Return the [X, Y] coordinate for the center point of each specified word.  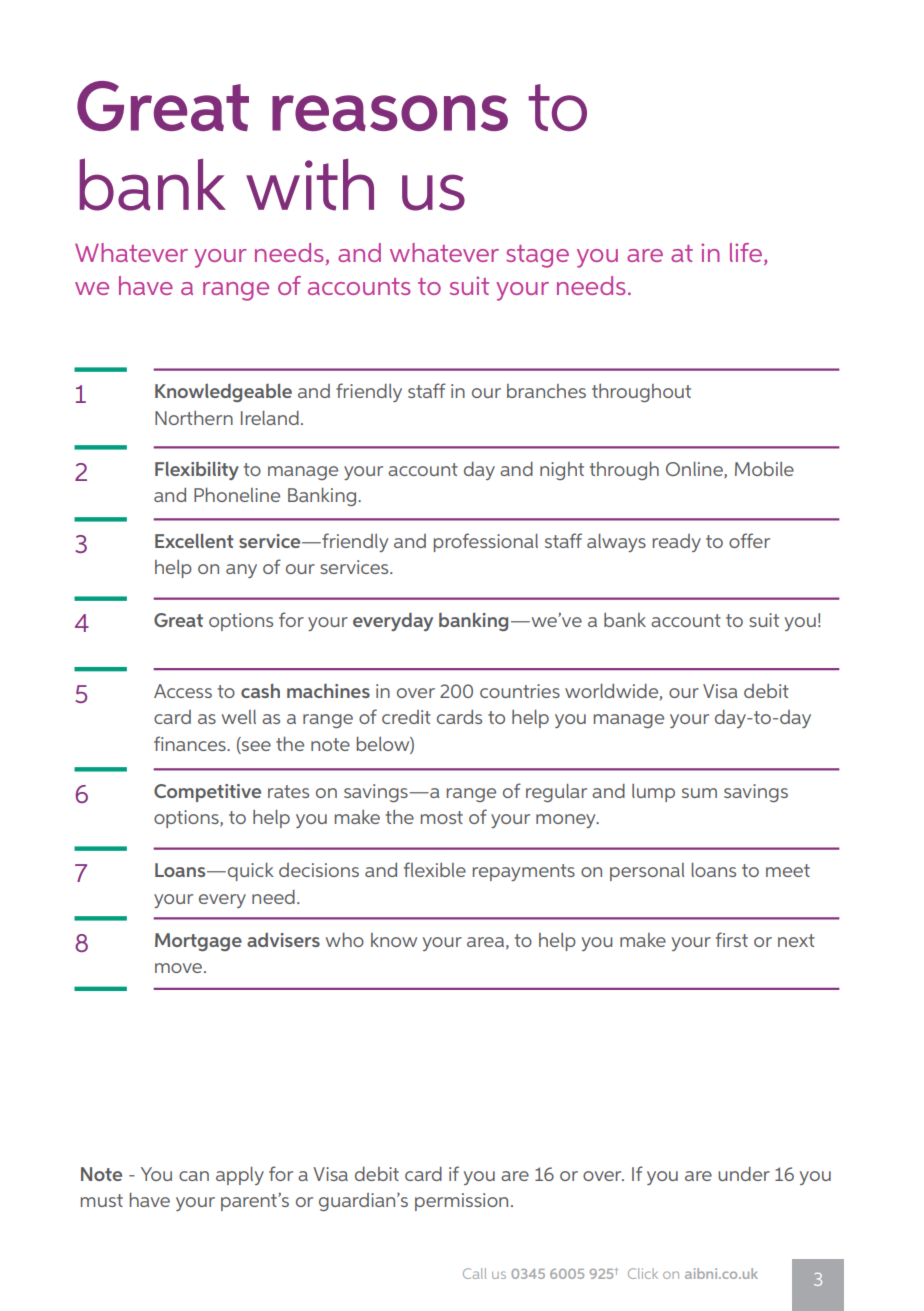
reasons [390, 113]
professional [486, 542]
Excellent [194, 540]
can [194, 1176]
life [746, 252]
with [310, 184]
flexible [435, 869]
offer [749, 540]
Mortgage [198, 942]
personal [647, 872]
